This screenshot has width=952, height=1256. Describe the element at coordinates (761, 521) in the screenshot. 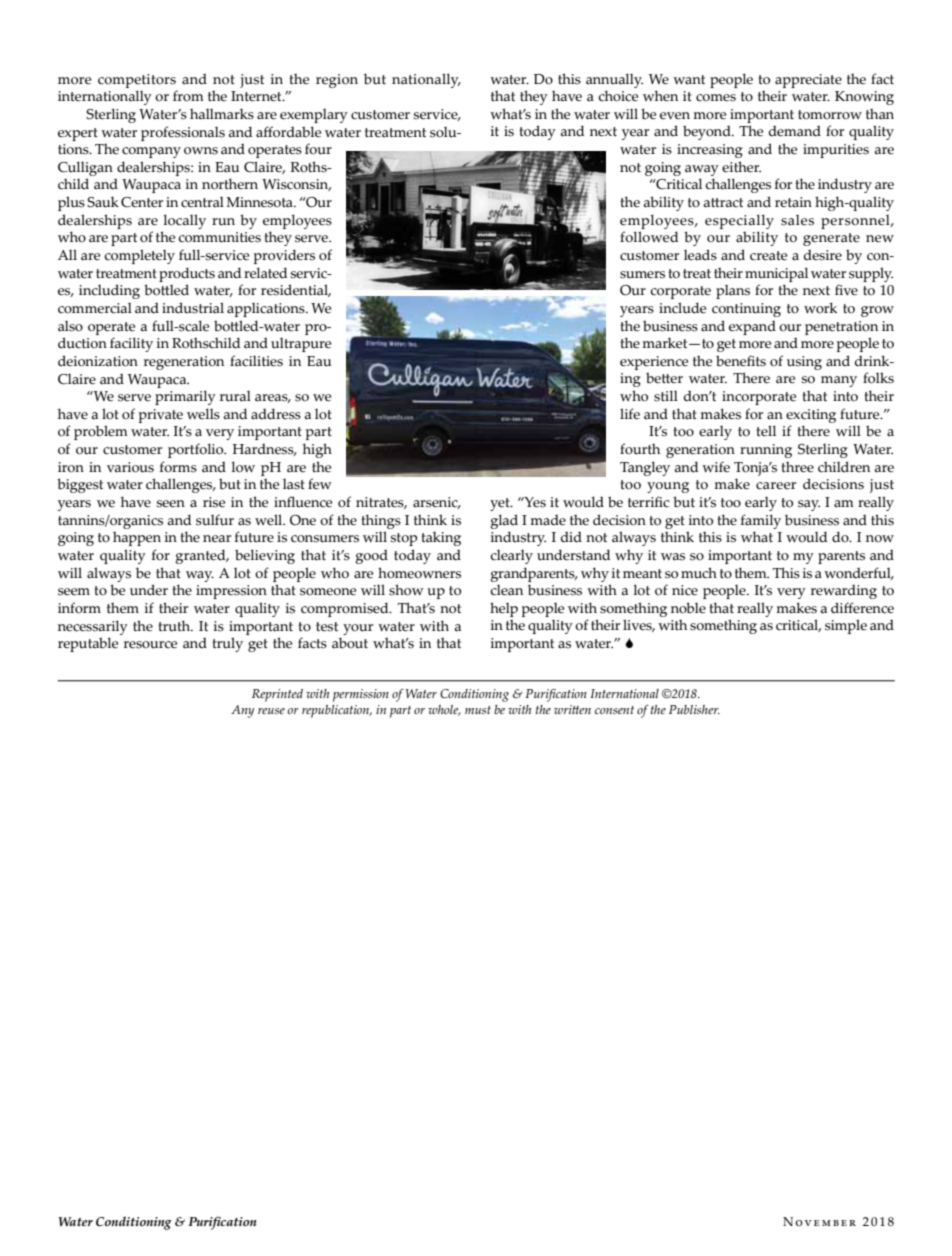

I see `family` at that location.
